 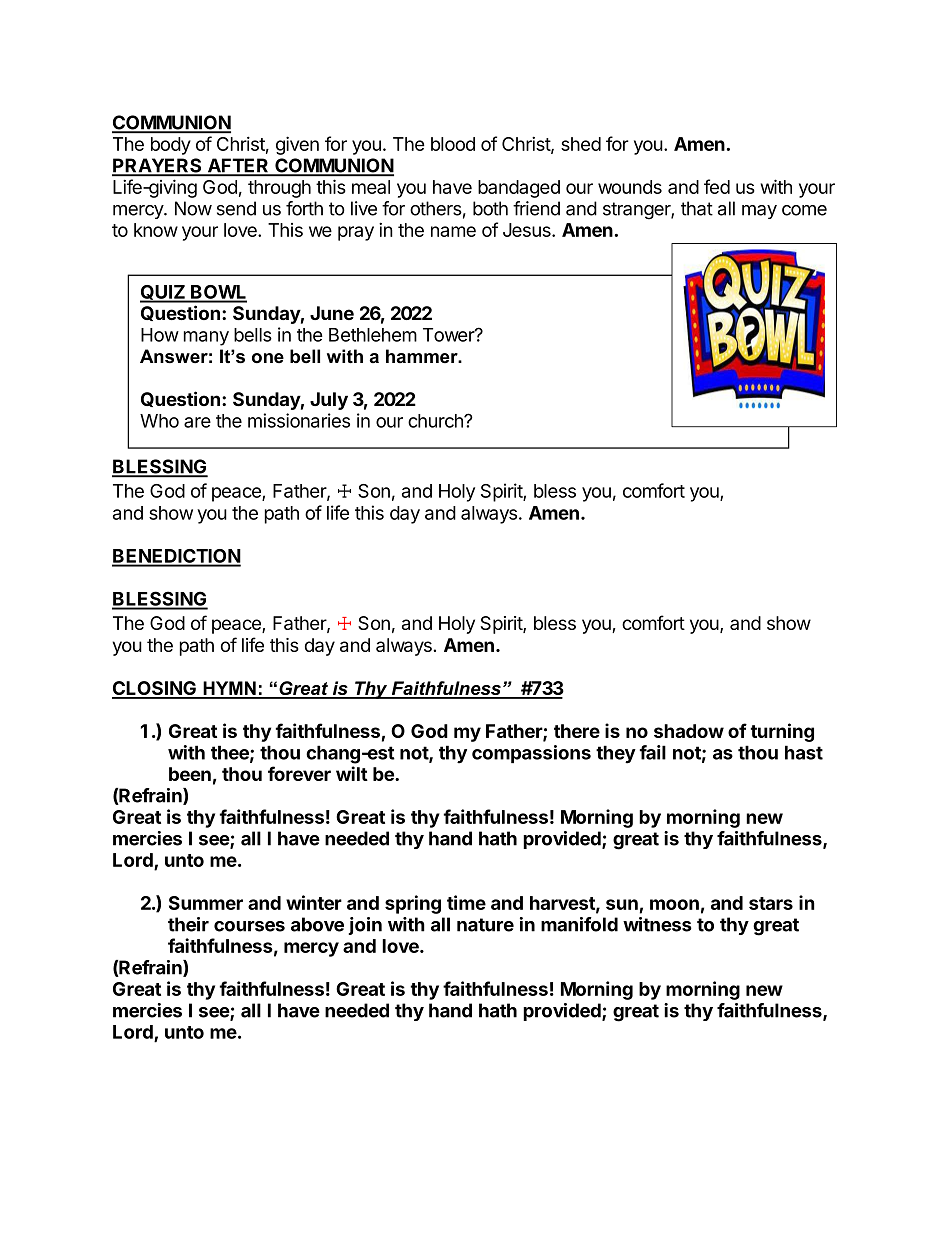 What do you see at coordinates (771, 903) in the screenshot?
I see `stars` at bounding box center [771, 903].
